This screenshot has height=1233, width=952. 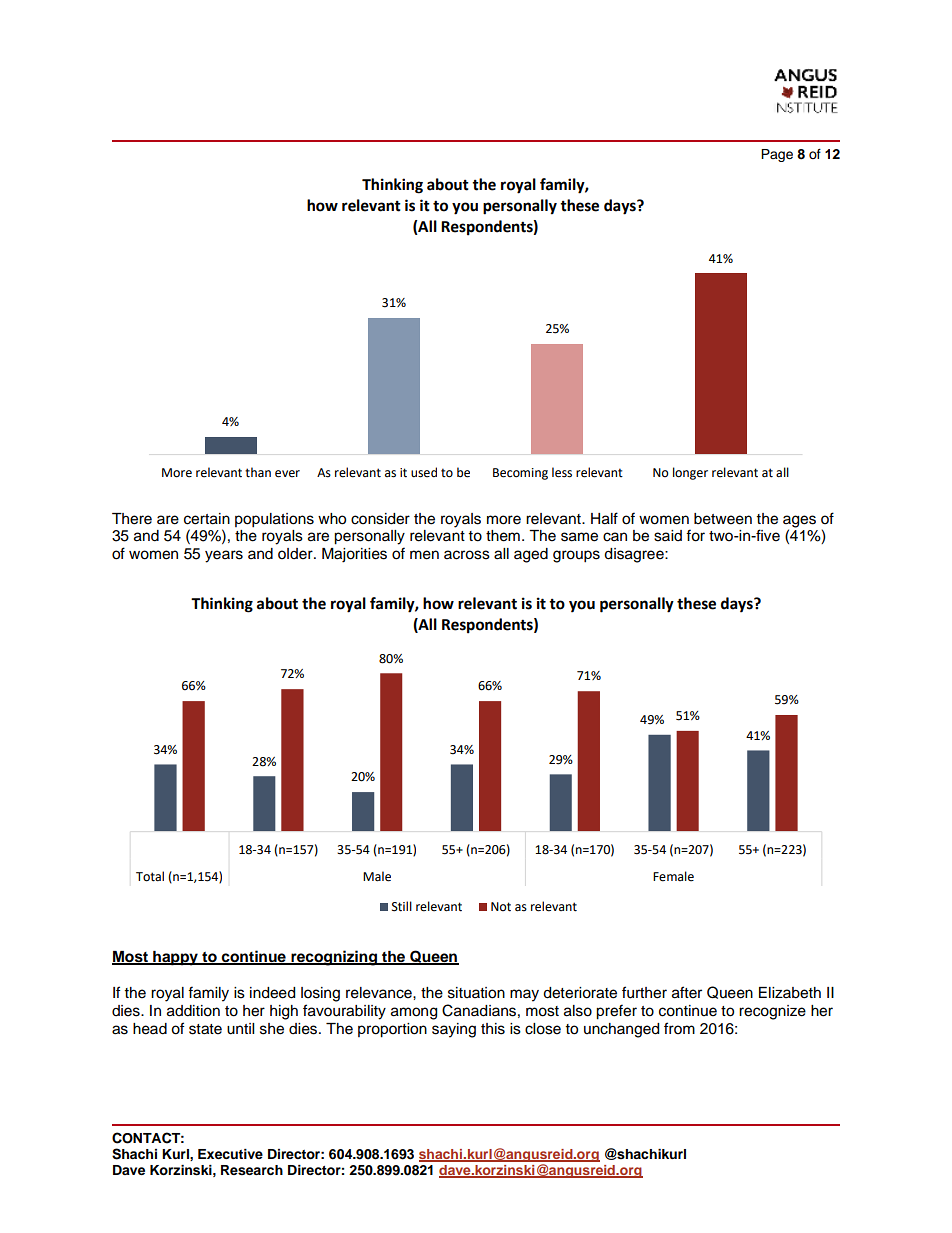 I want to click on after, so click(x=687, y=992).
